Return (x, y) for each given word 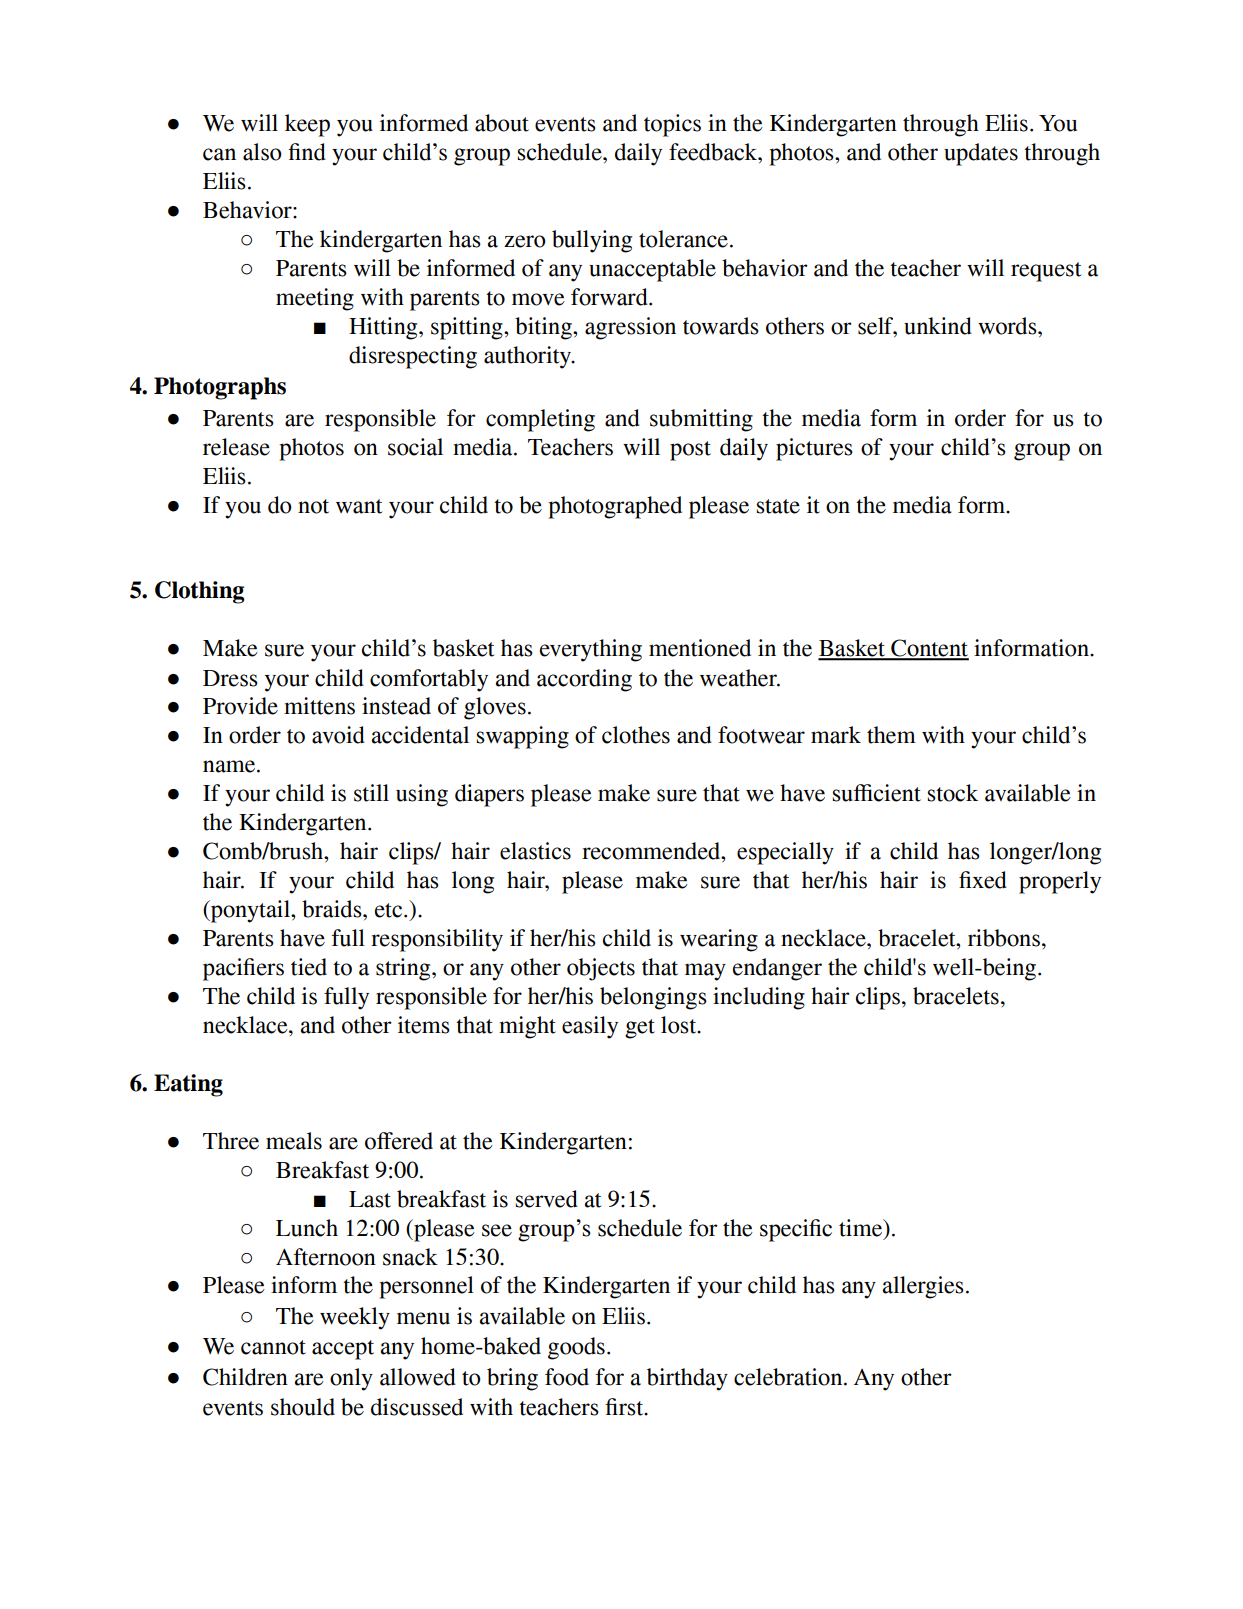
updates (981, 154)
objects (601, 969)
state (778, 506)
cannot (273, 1347)
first (625, 1407)
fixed (983, 880)
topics (672, 125)
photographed (615, 507)
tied (309, 967)
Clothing (200, 592)
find (307, 152)
